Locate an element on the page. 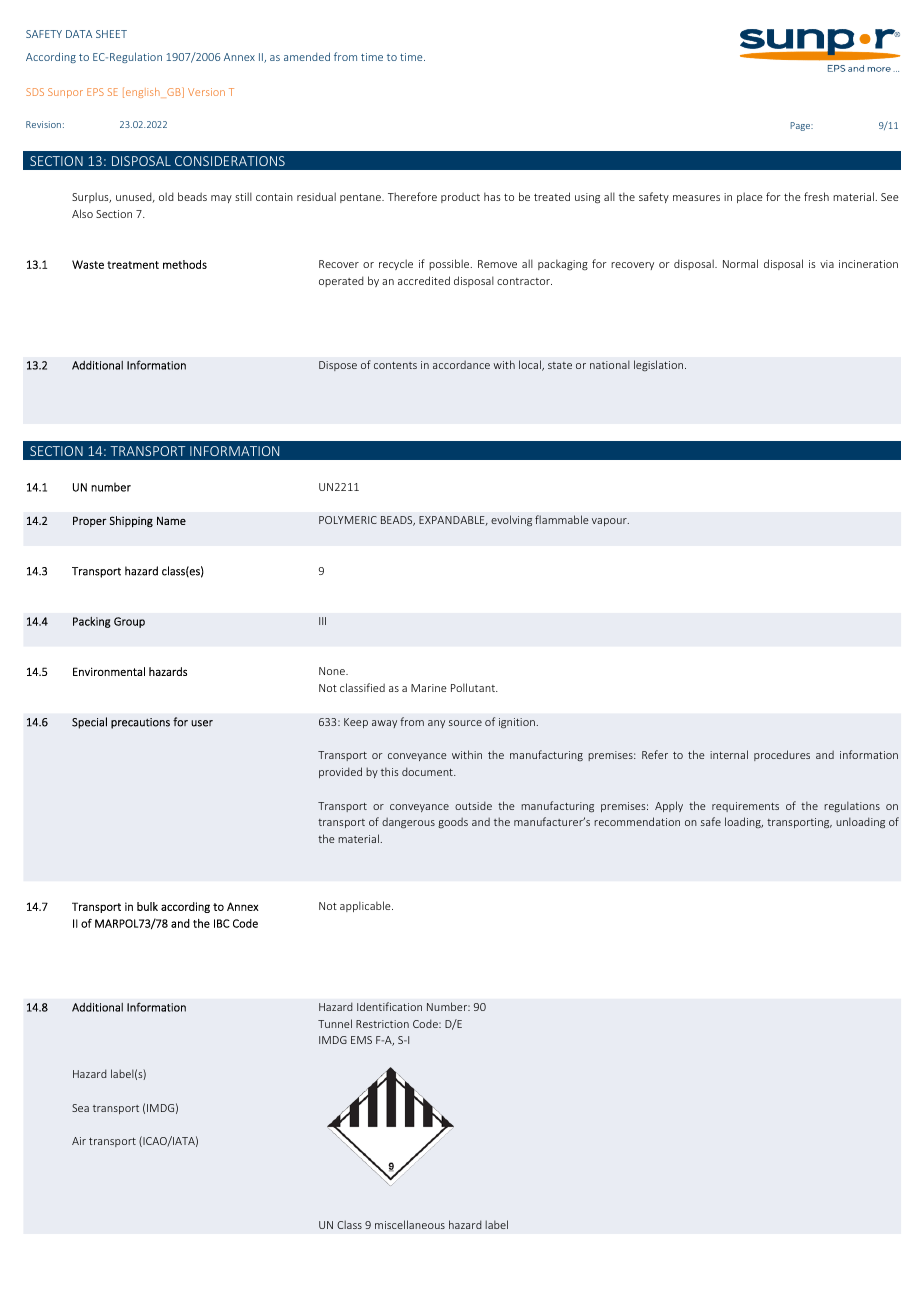  procedures is located at coordinates (782, 755).
